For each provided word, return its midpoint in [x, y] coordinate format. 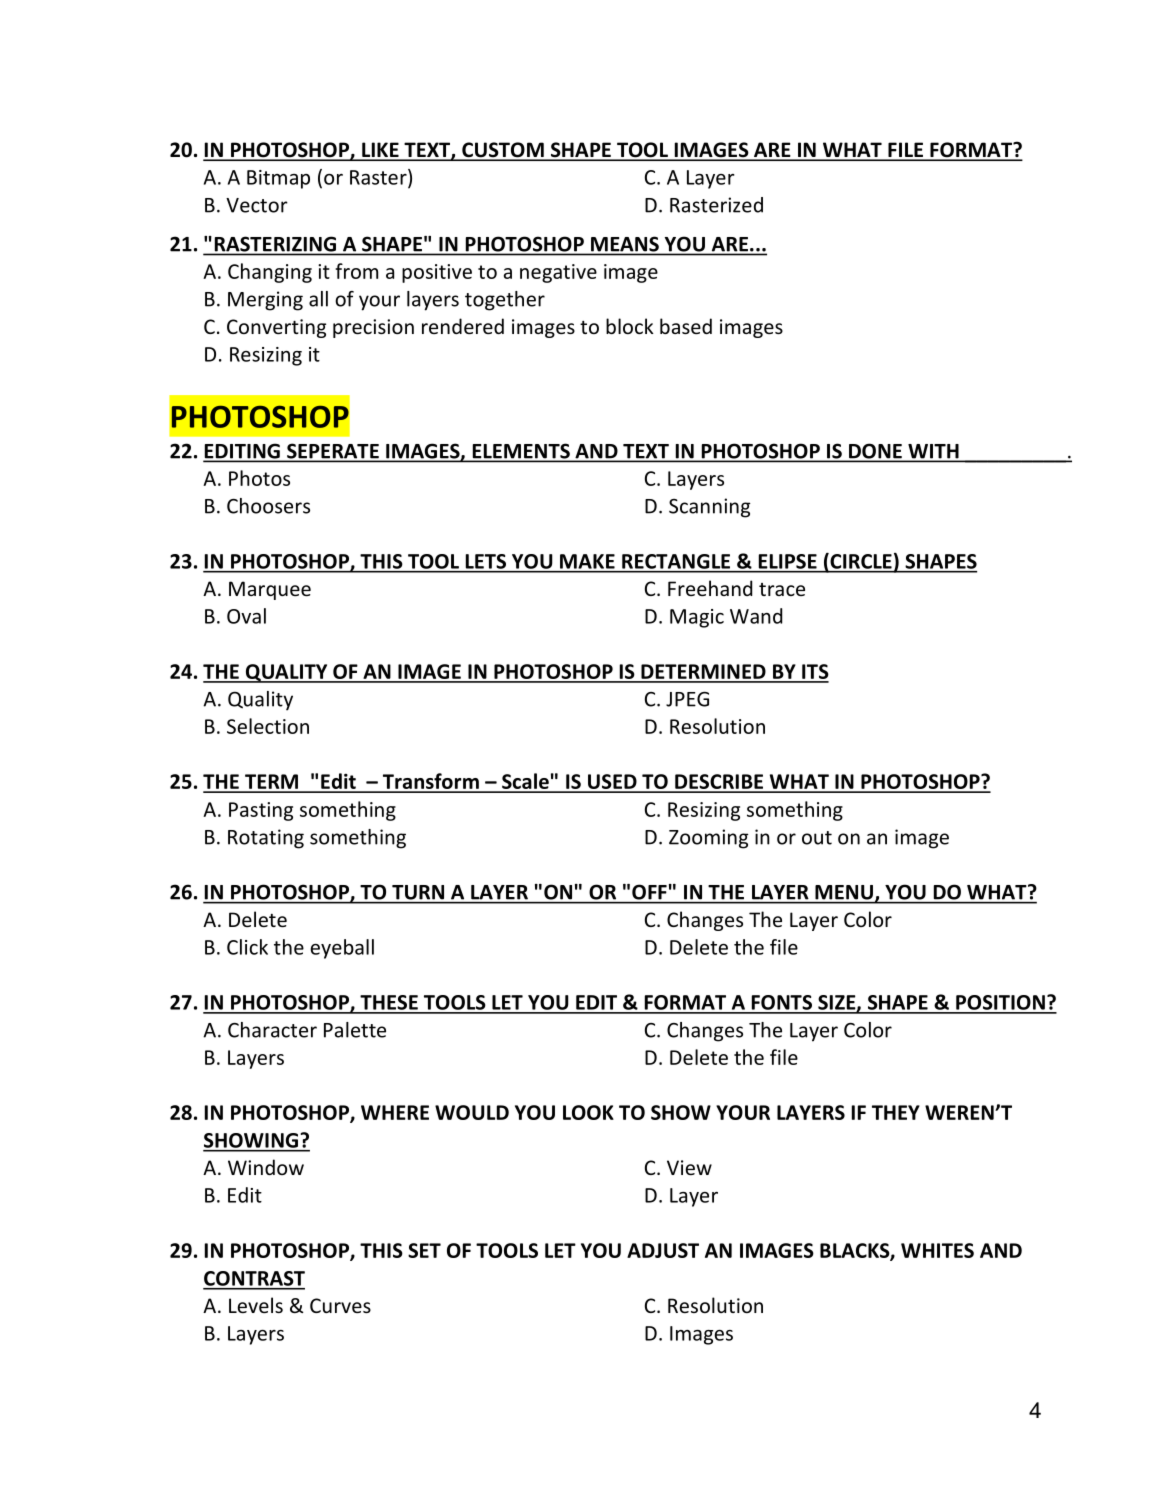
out [817, 838]
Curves [340, 1305]
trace [782, 589]
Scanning [709, 508]
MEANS [625, 244]
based [686, 326]
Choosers [268, 506]
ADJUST [663, 1250]
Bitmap [278, 179]
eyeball [342, 949]
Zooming [708, 839]
